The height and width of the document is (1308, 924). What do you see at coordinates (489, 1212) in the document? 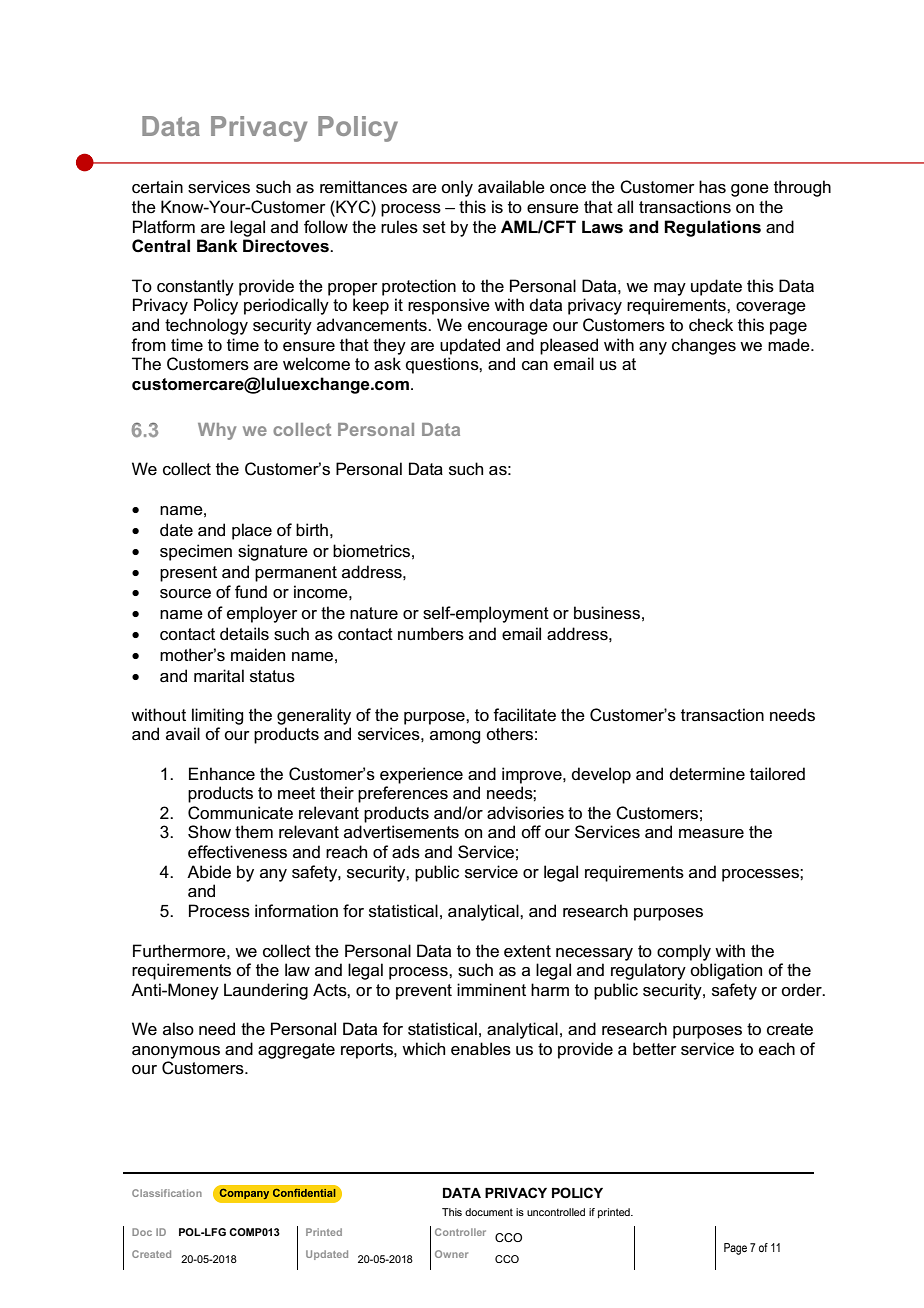
I see `document` at bounding box center [489, 1212].
